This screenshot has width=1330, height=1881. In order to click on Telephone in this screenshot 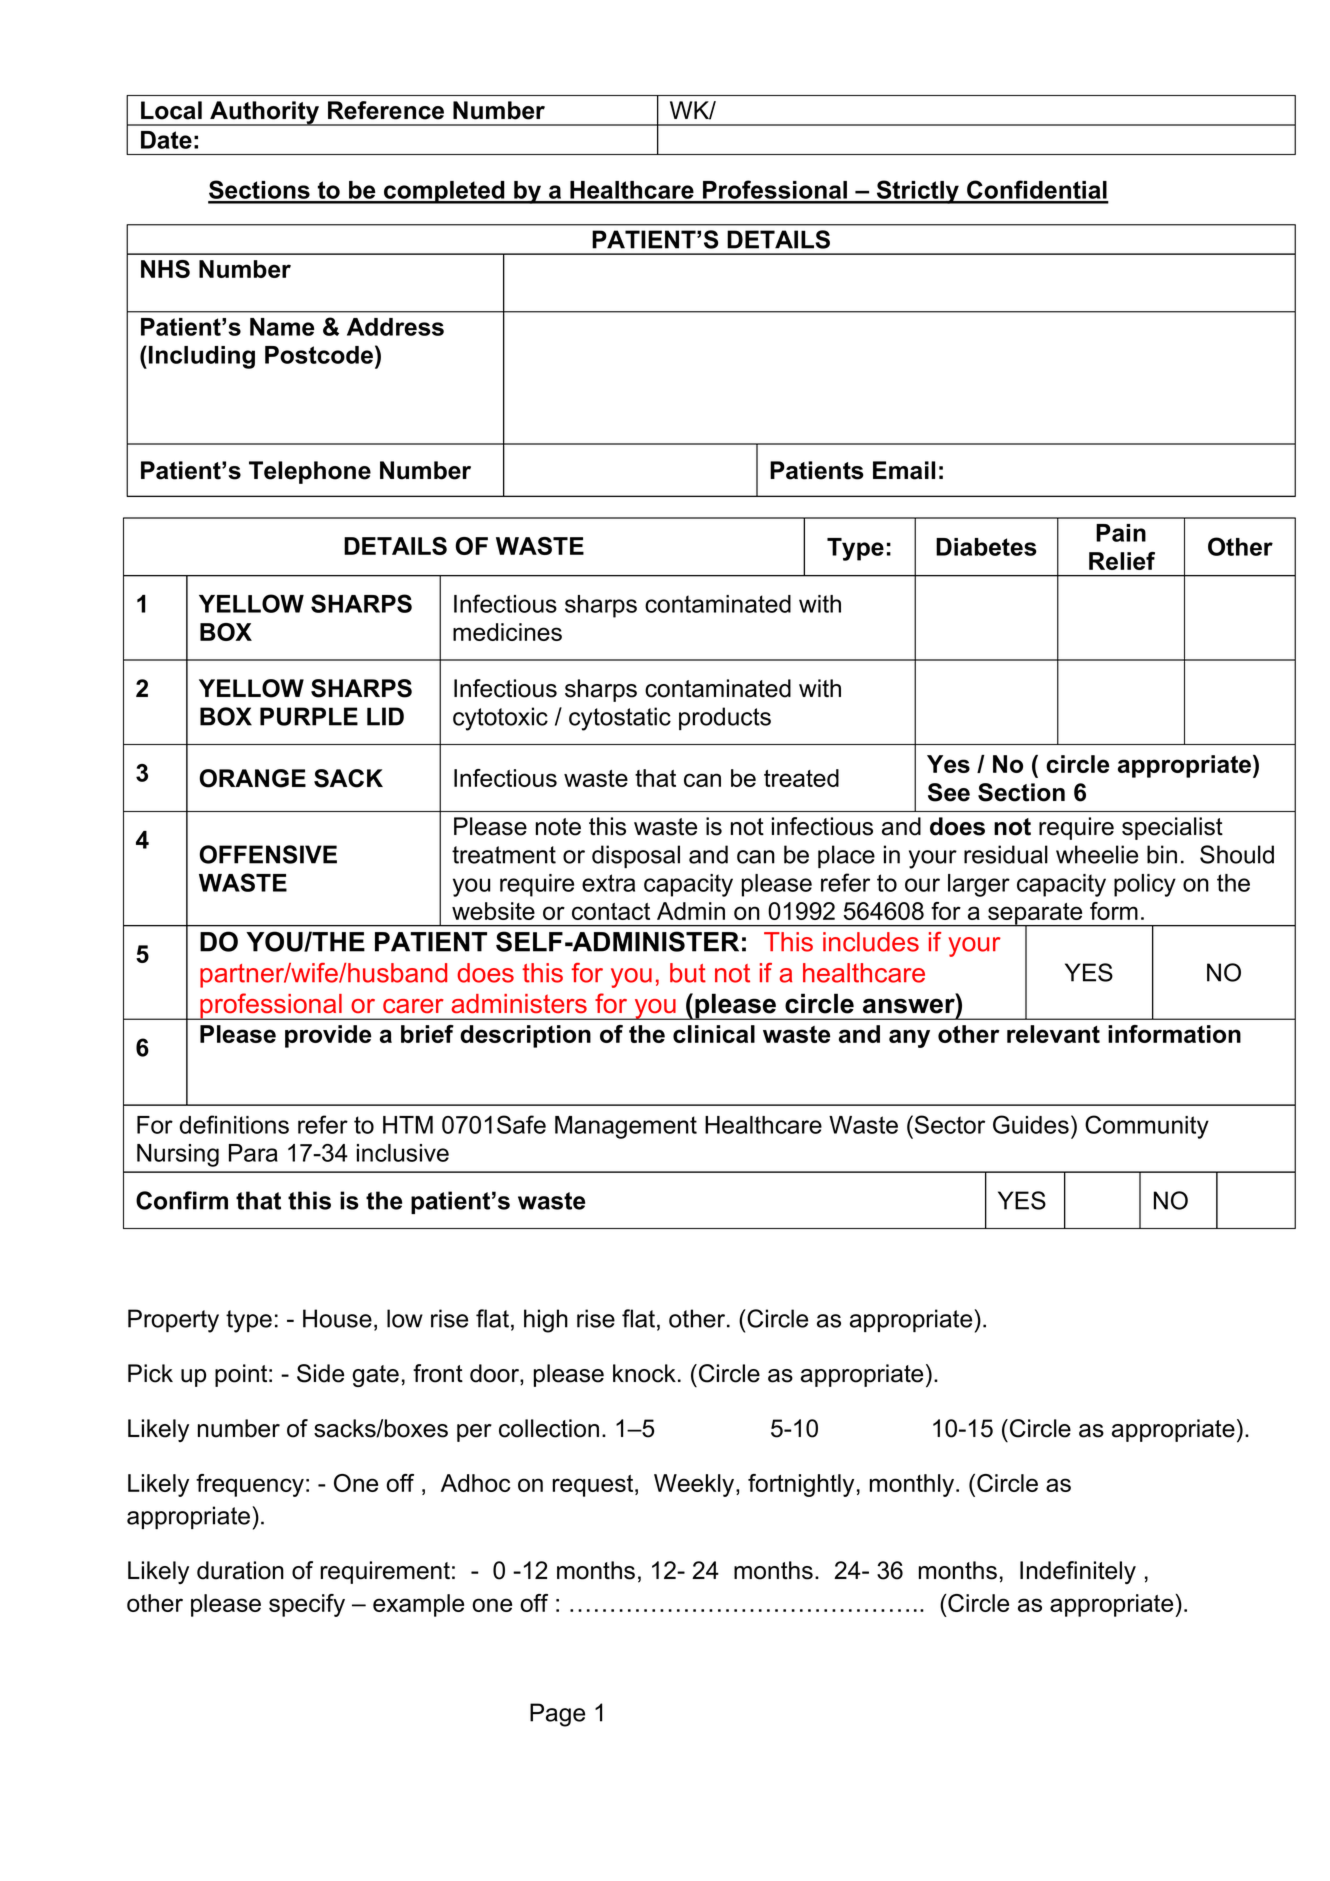, I will do `click(310, 472)`.
